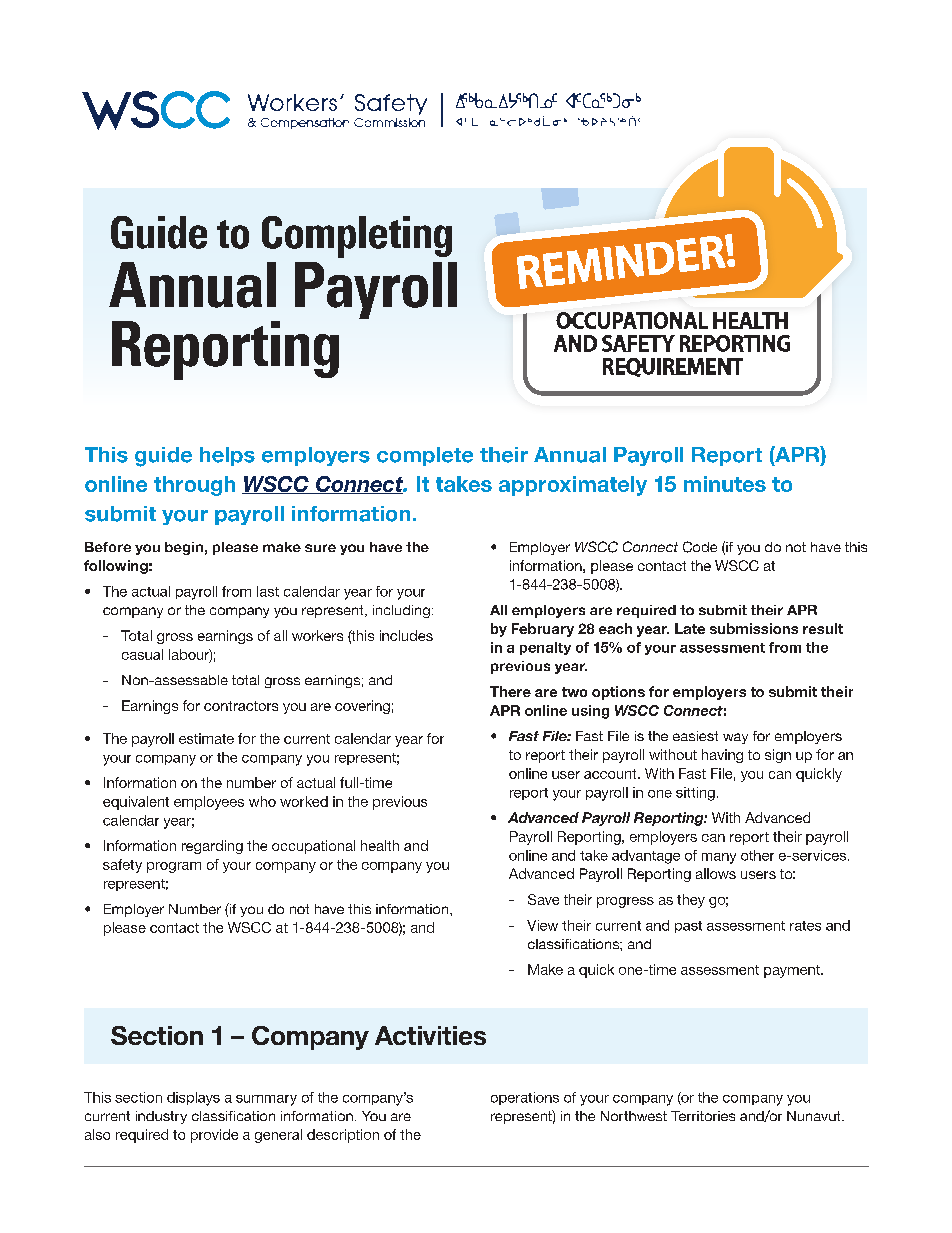 Image resolution: width=952 pixels, height=1233 pixels. Describe the element at coordinates (380, 845) in the document. I see `health` at that location.
